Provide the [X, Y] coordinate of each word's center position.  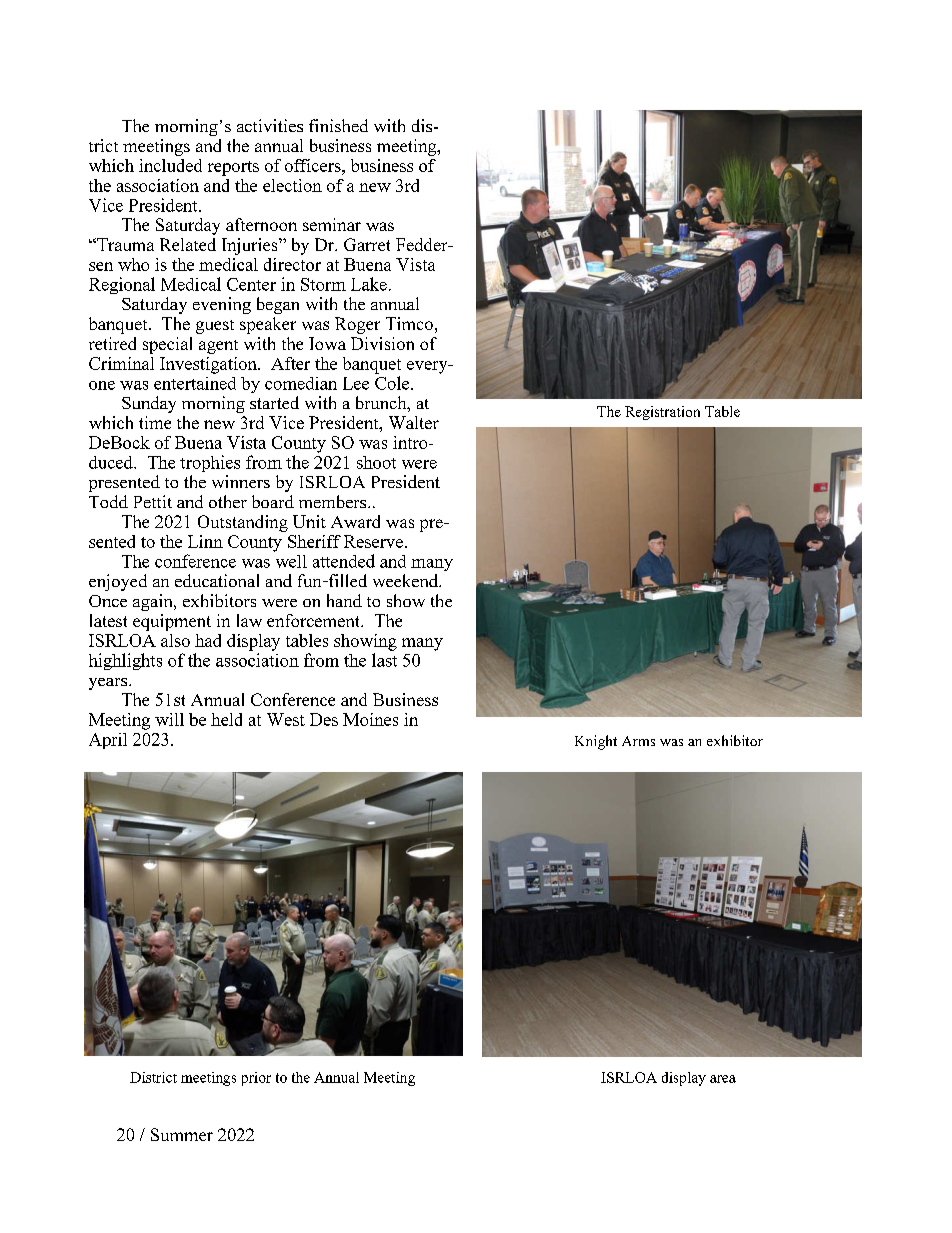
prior [256, 1079]
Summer [182, 1134]
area [723, 1079]
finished [338, 125]
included [170, 165]
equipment [172, 622]
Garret [367, 244]
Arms [638, 741]
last [384, 660]
